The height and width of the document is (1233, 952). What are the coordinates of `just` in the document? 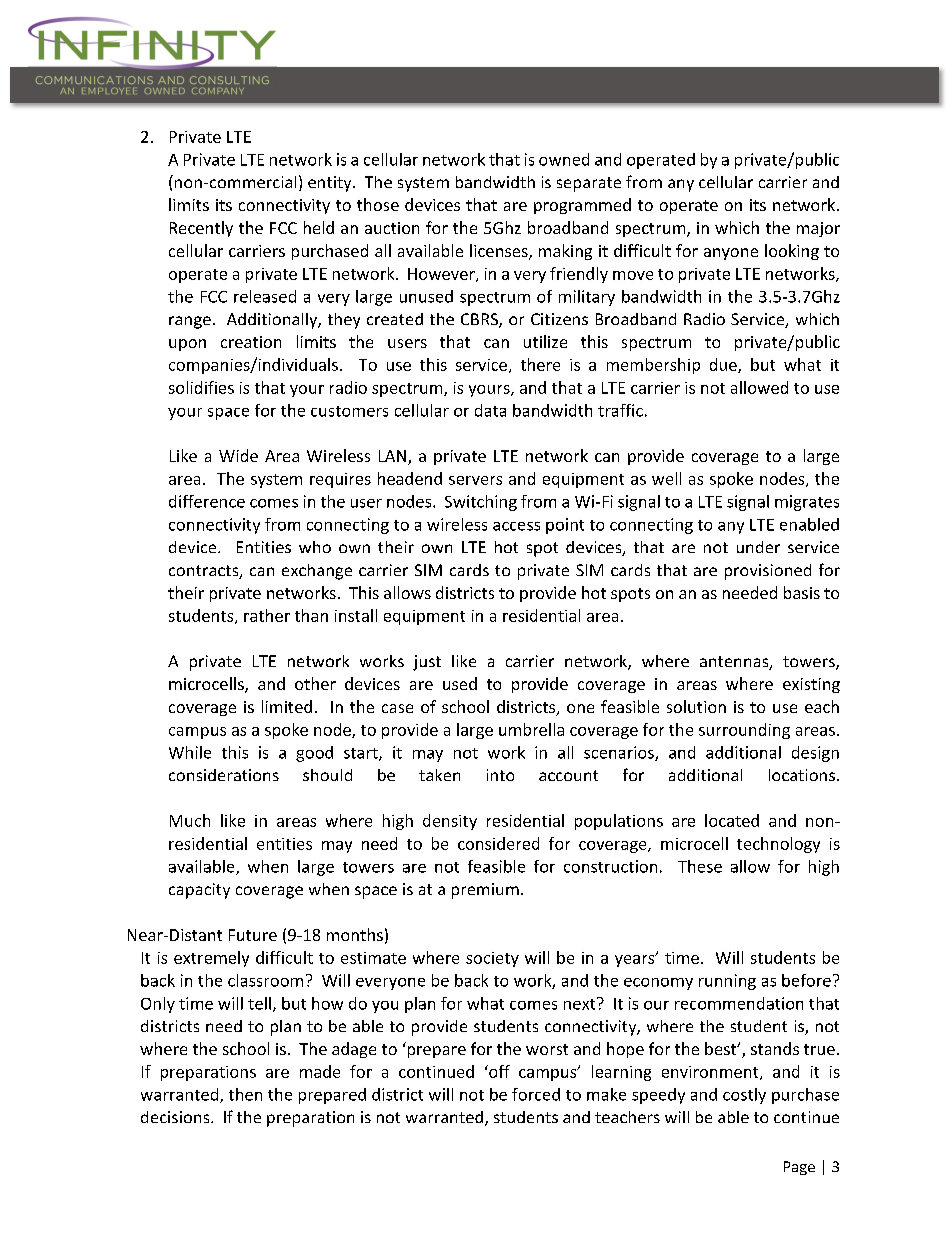 It's located at (427, 663).
